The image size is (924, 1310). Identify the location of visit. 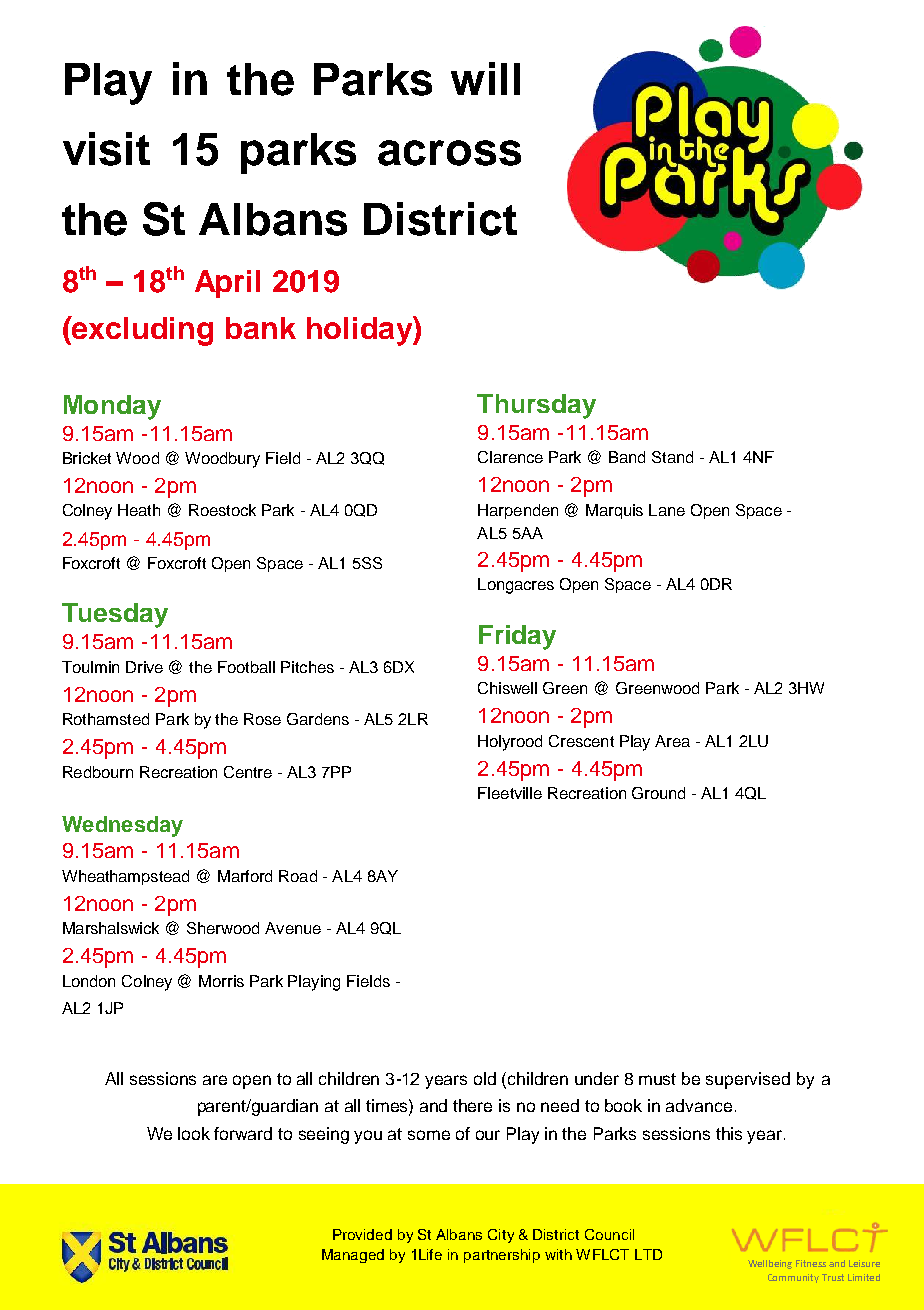
(106, 149).
